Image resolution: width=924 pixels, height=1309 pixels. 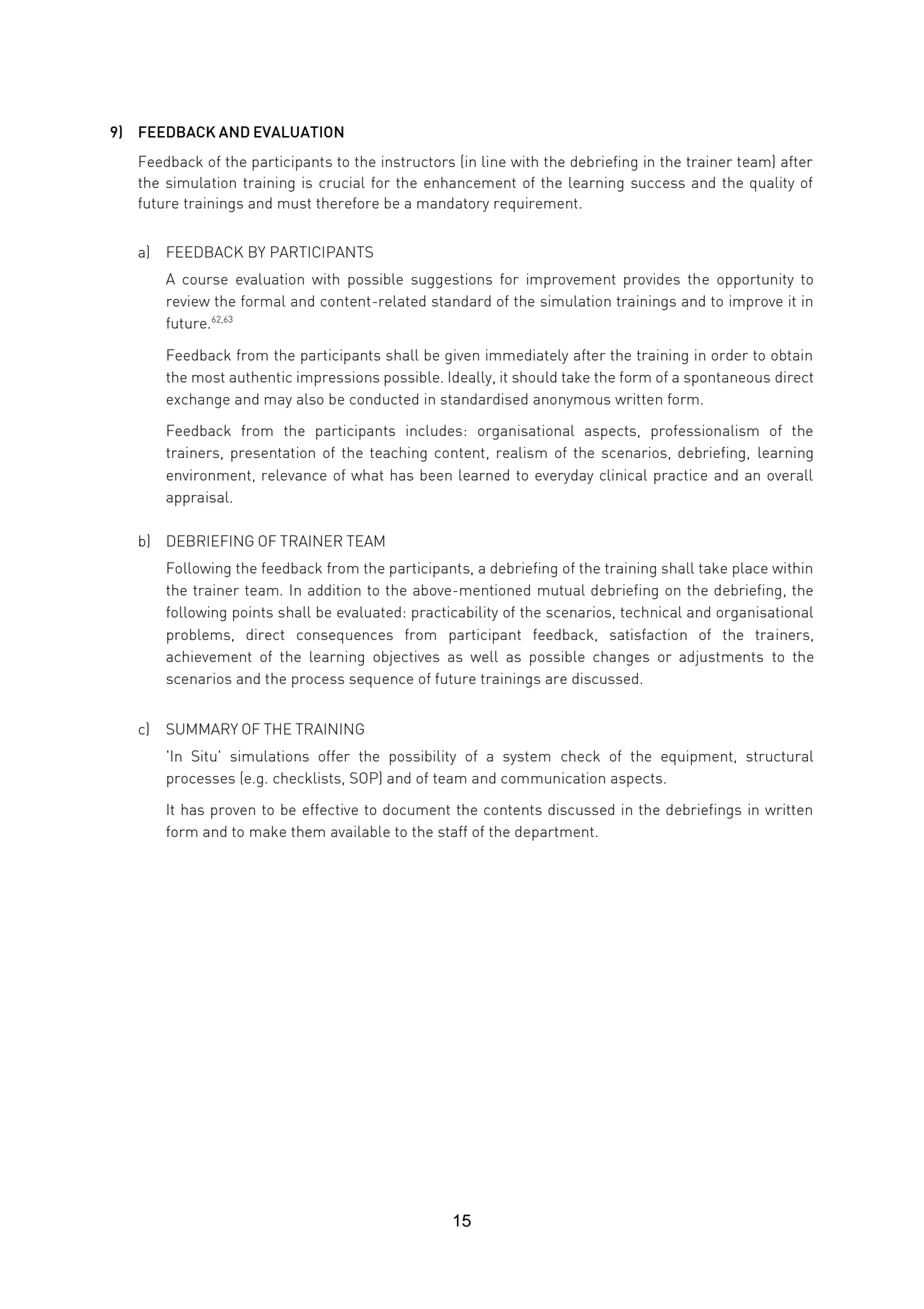 What do you see at coordinates (253, 613) in the screenshot?
I see `points` at bounding box center [253, 613].
